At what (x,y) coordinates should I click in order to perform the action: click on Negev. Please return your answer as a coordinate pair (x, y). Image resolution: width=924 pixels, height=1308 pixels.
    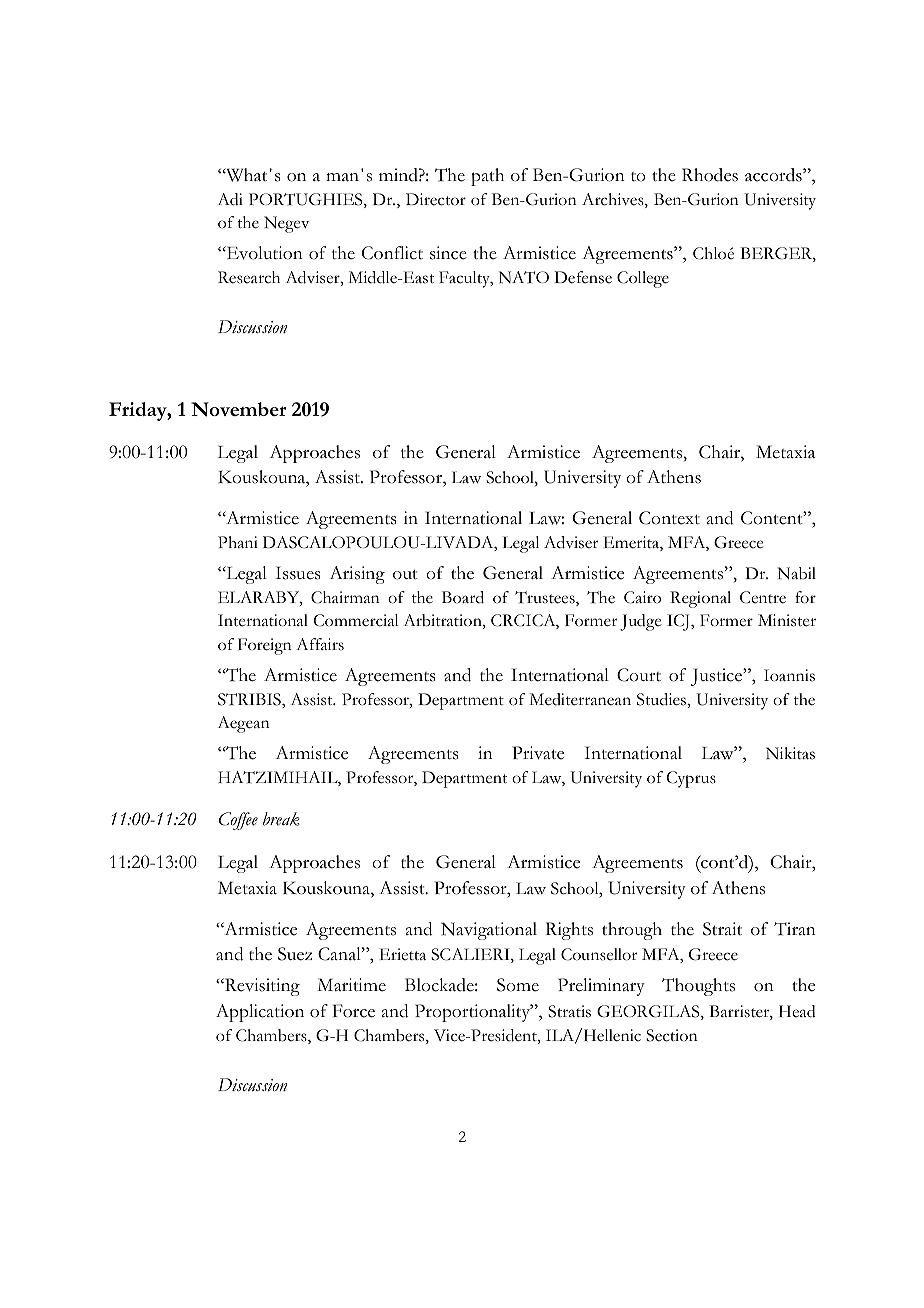
    Looking at the image, I should click on (287, 224).
